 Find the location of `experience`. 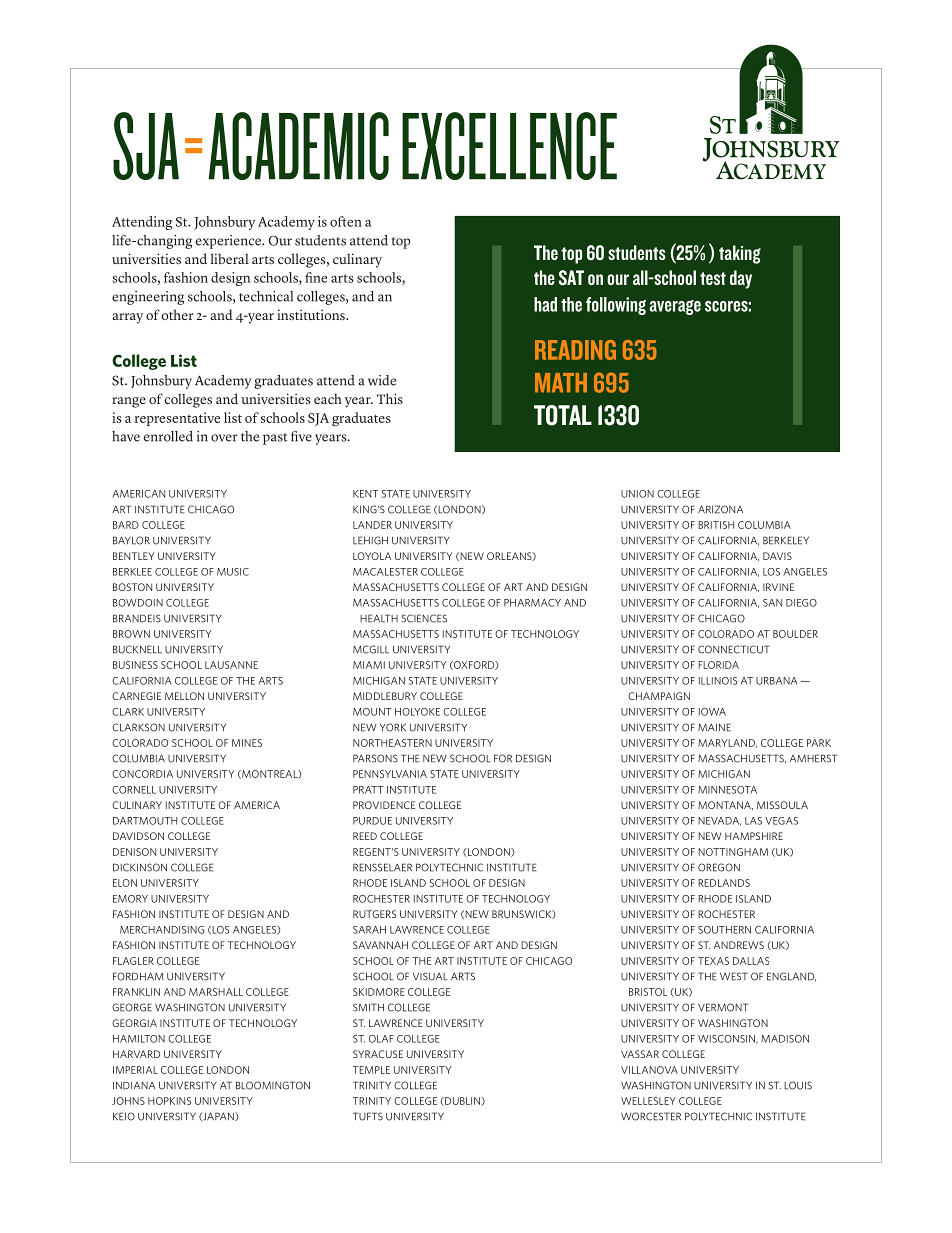

experience is located at coordinates (229, 242).
